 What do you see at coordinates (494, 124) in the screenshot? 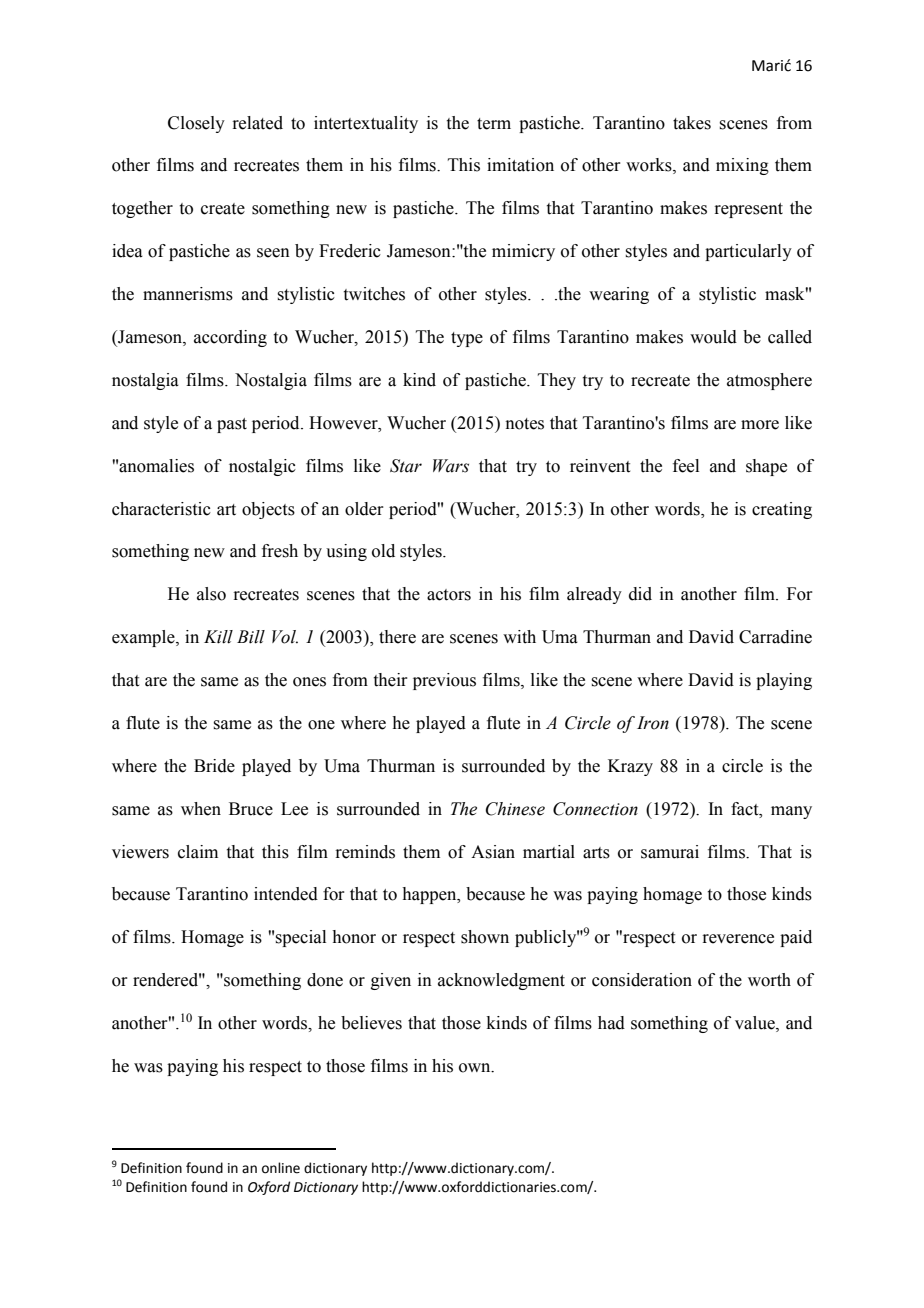
I see `term` at bounding box center [494, 124].
